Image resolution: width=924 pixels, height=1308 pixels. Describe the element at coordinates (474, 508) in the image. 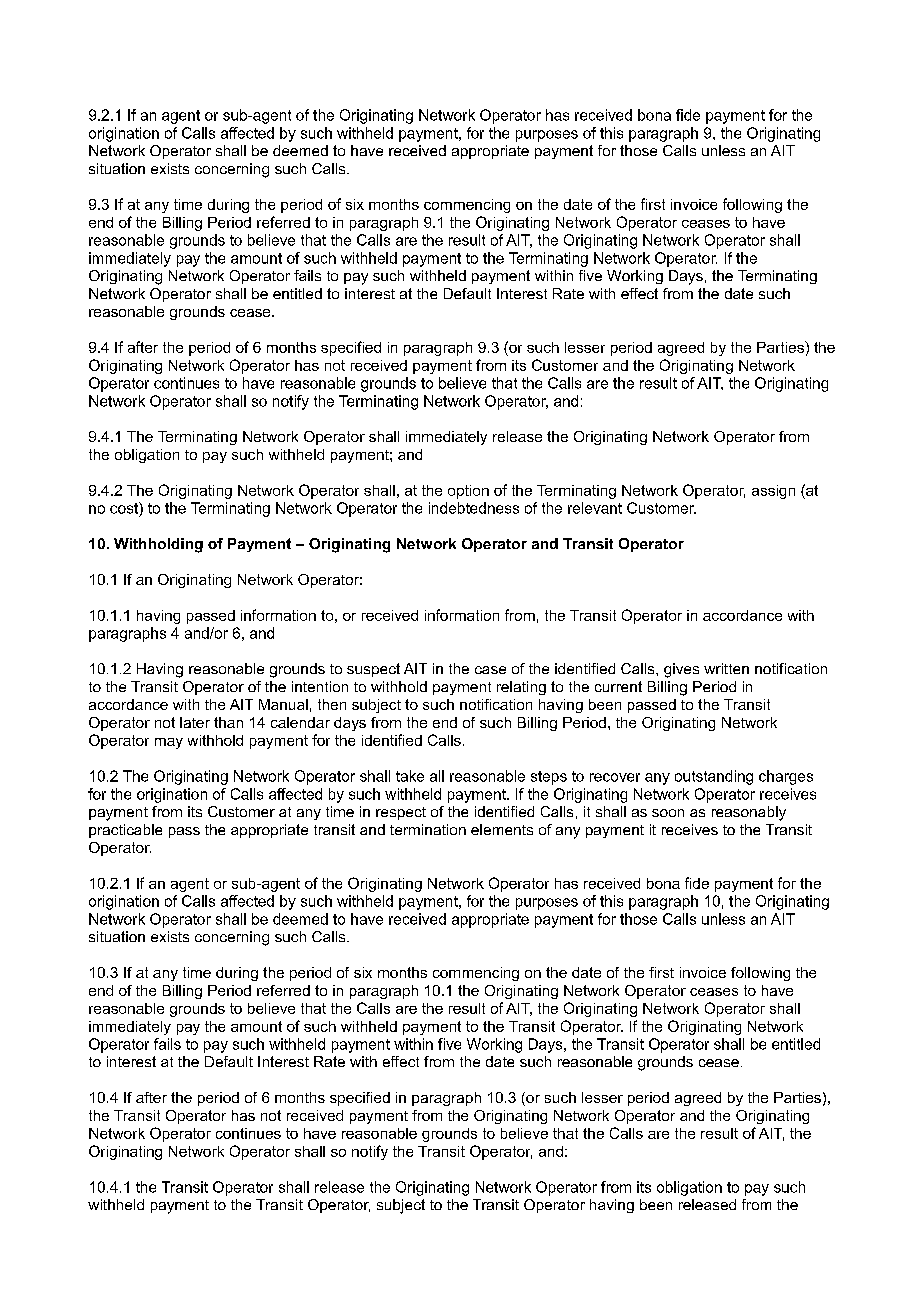

I see `indebtedness` at that location.
